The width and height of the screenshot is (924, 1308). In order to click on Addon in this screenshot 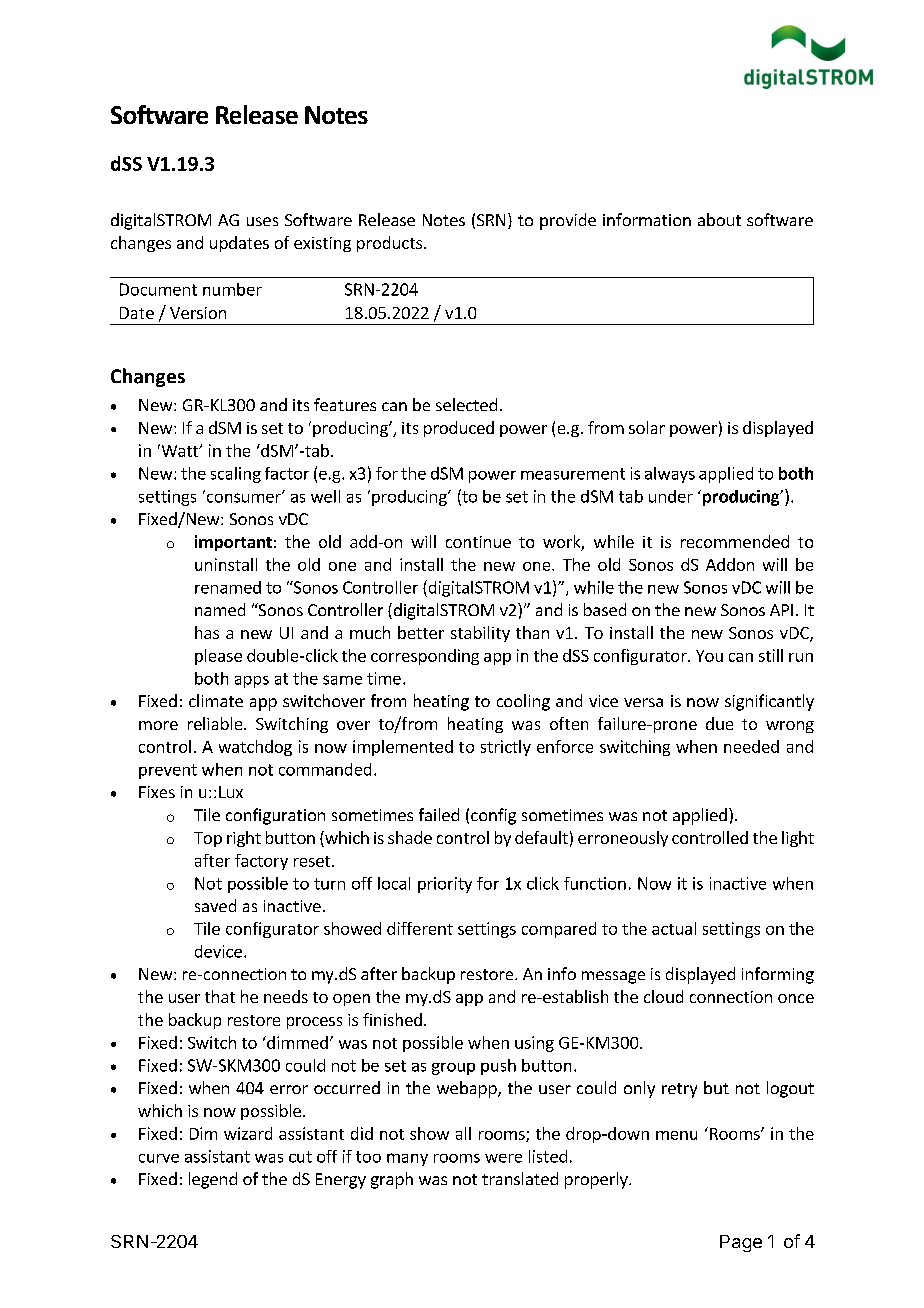, I will do `click(730, 564)`.
